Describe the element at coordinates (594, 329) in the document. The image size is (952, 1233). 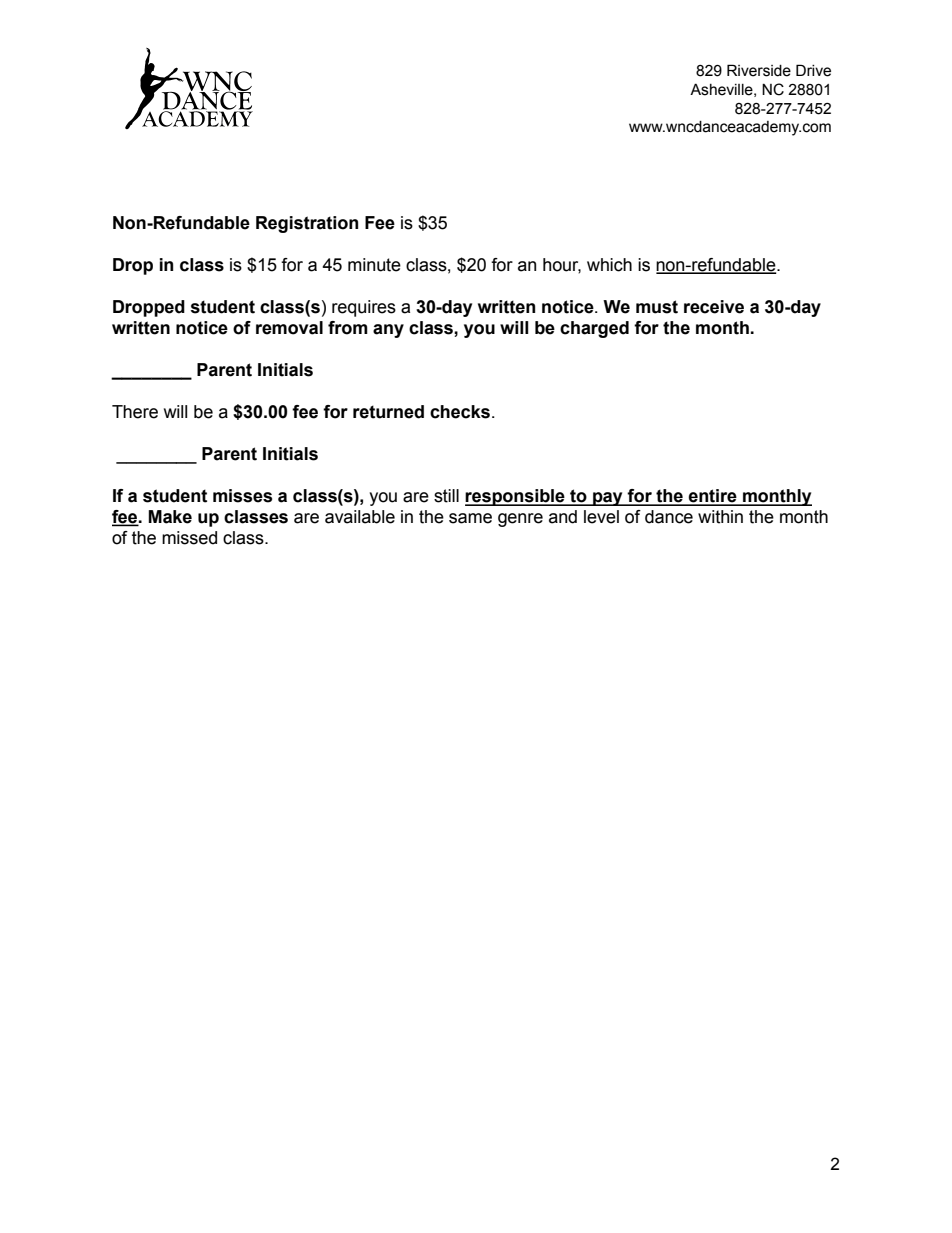
I see `charged` at that location.
